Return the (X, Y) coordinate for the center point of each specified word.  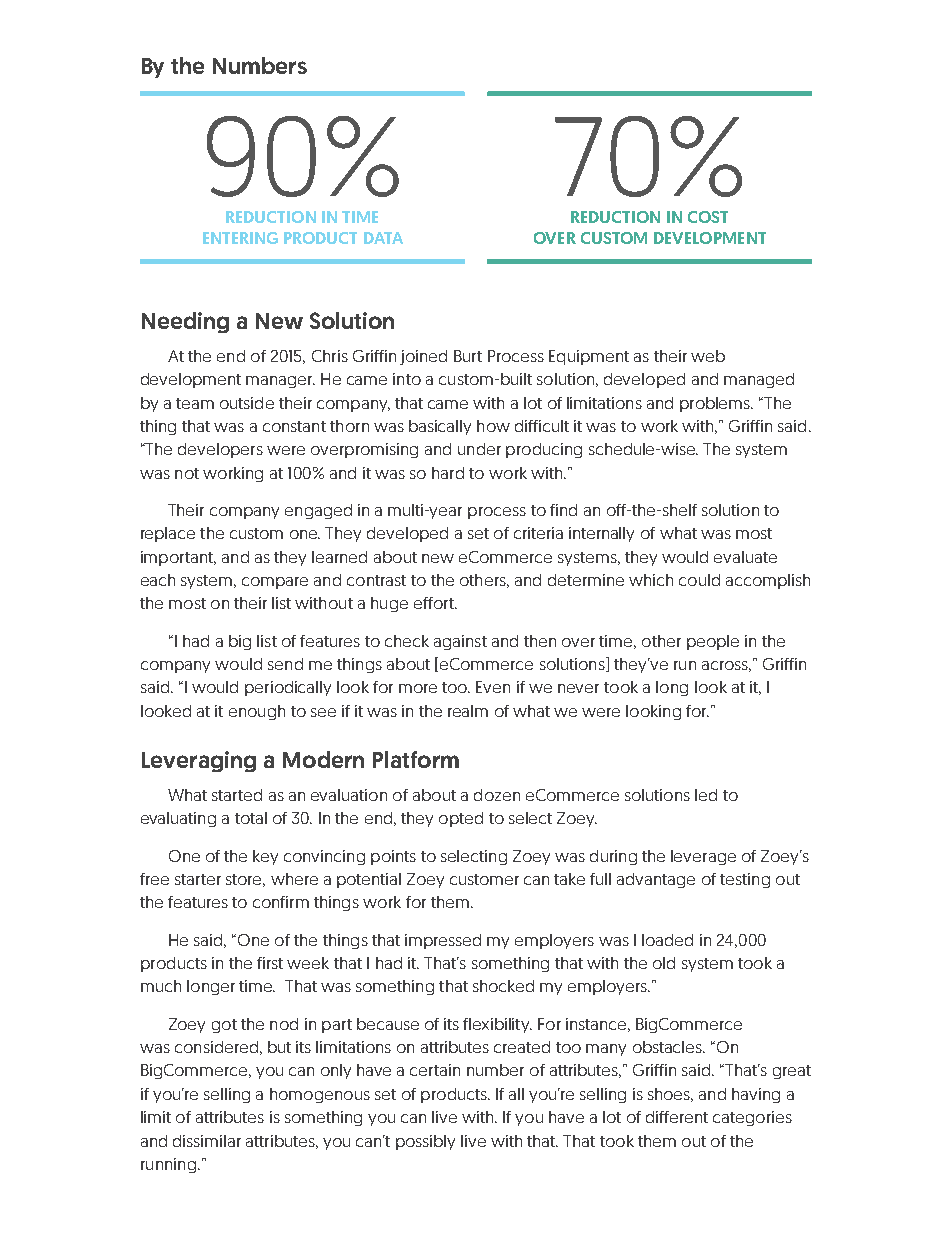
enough (257, 712)
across (726, 666)
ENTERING (240, 238)
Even (493, 687)
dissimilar (207, 1141)
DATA (383, 238)
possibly (425, 1142)
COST (708, 217)
